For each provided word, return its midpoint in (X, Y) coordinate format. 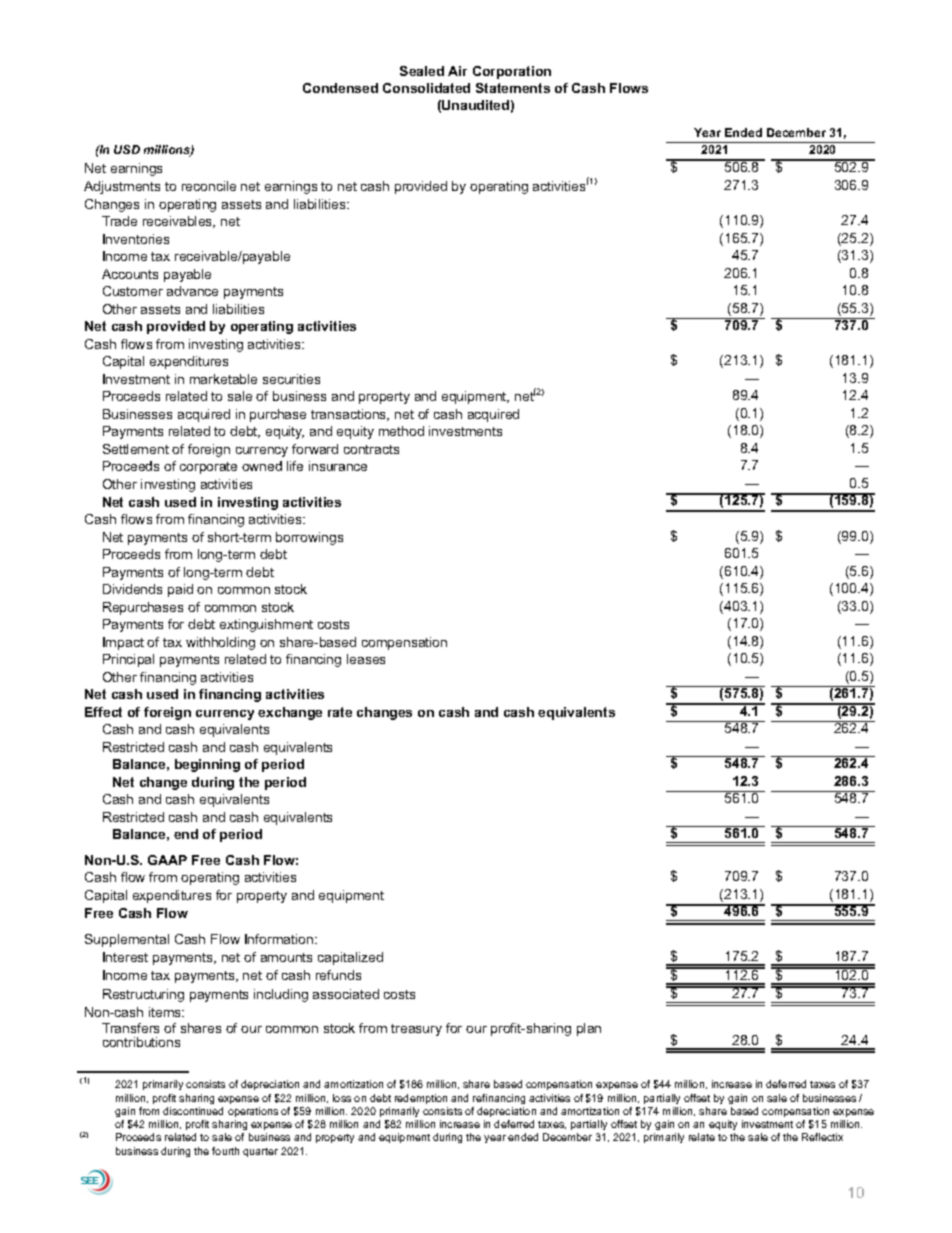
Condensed (340, 88)
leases (366, 659)
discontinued (193, 1111)
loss (342, 1098)
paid (180, 590)
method (401, 431)
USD (127, 149)
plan (589, 1029)
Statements (513, 88)
